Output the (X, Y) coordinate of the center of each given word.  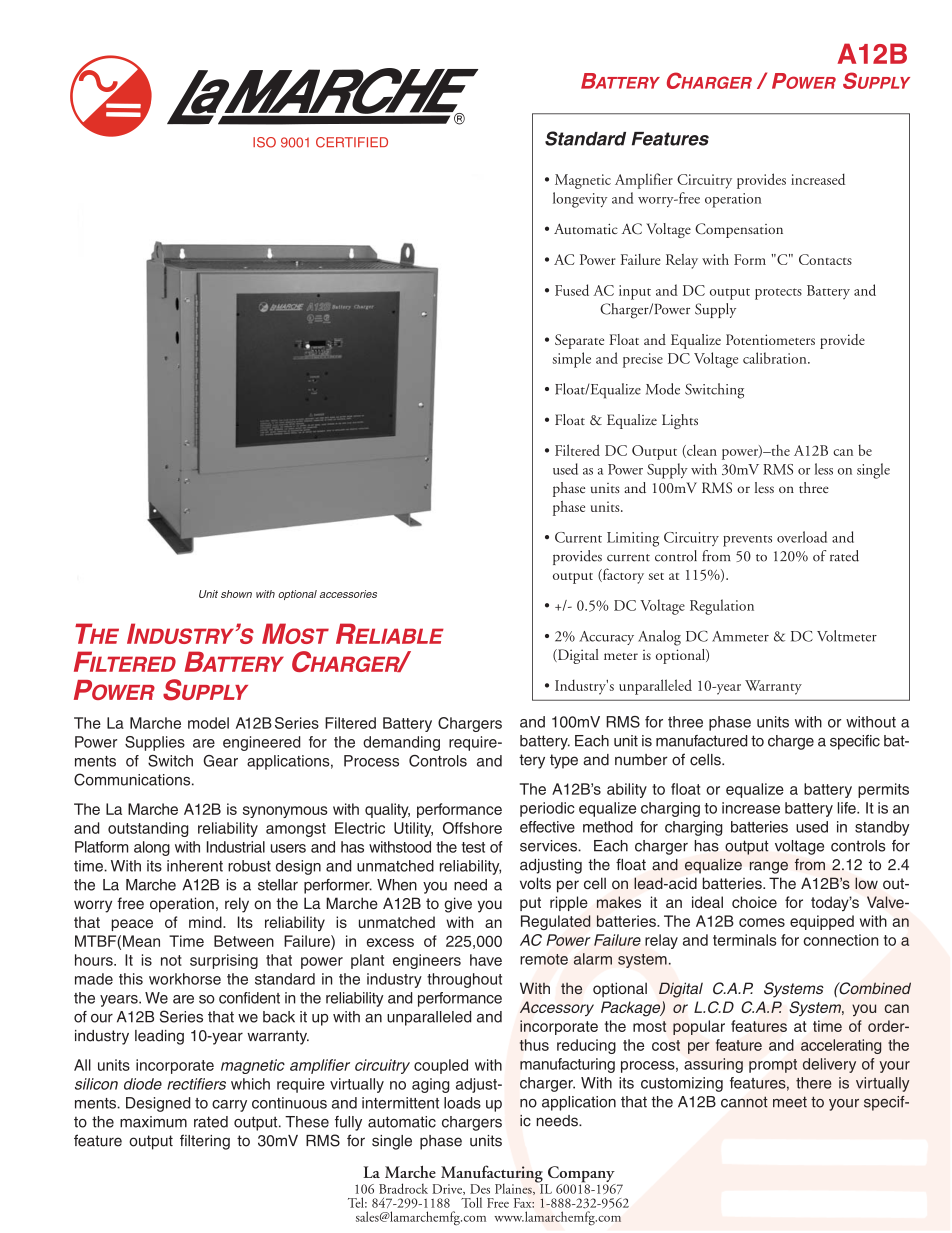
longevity (580, 200)
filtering (205, 1142)
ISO (264, 142)
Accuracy (606, 638)
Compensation (739, 230)
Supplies (155, 743)
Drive (448, 1189)
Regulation (722, 607)
